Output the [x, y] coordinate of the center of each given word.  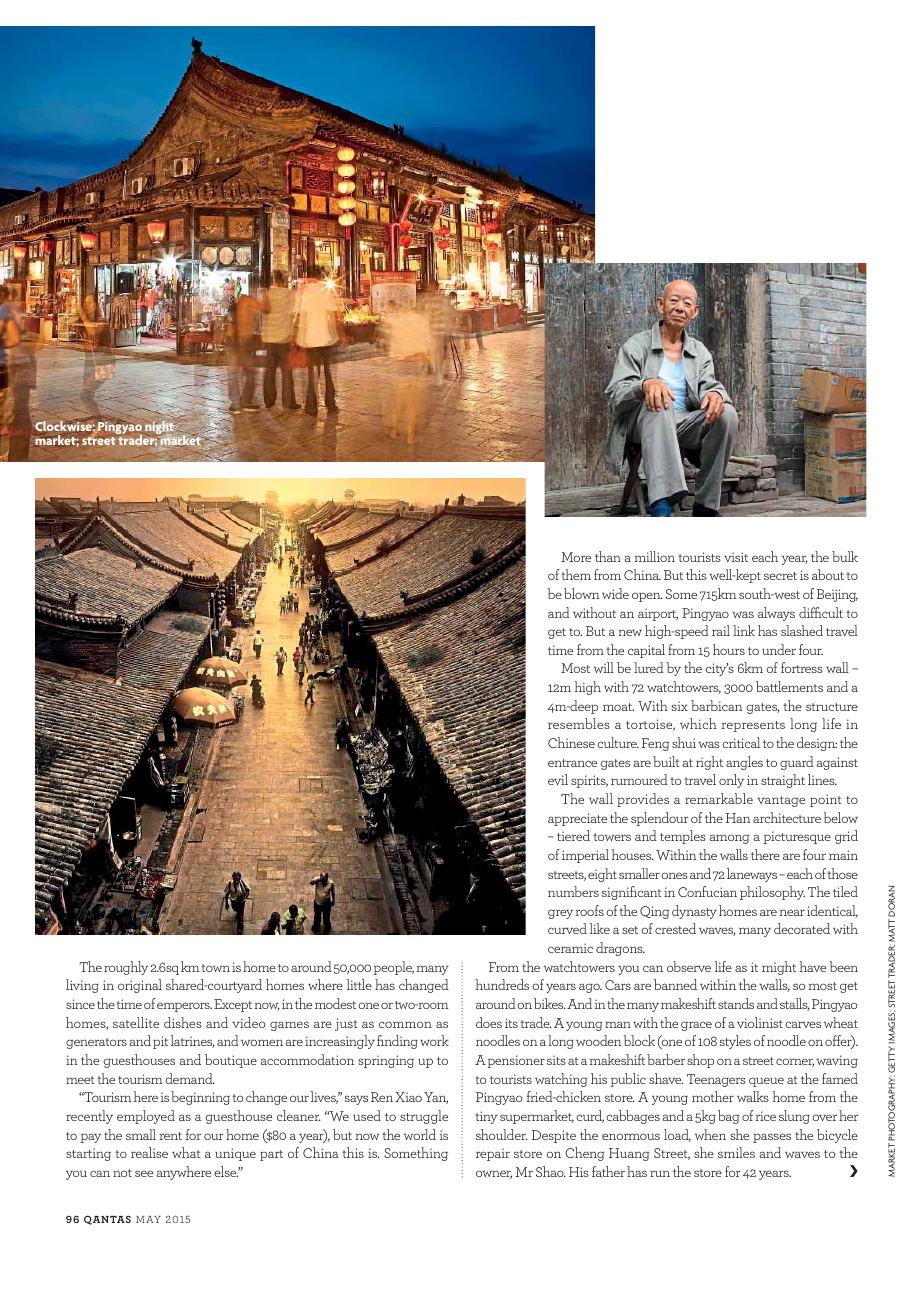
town [215, 968]
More [576, 557]
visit [736, 557]
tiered [573, 835]
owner [494, 1174]
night [160, 429]
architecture [787, 817]
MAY [148, 1219]
